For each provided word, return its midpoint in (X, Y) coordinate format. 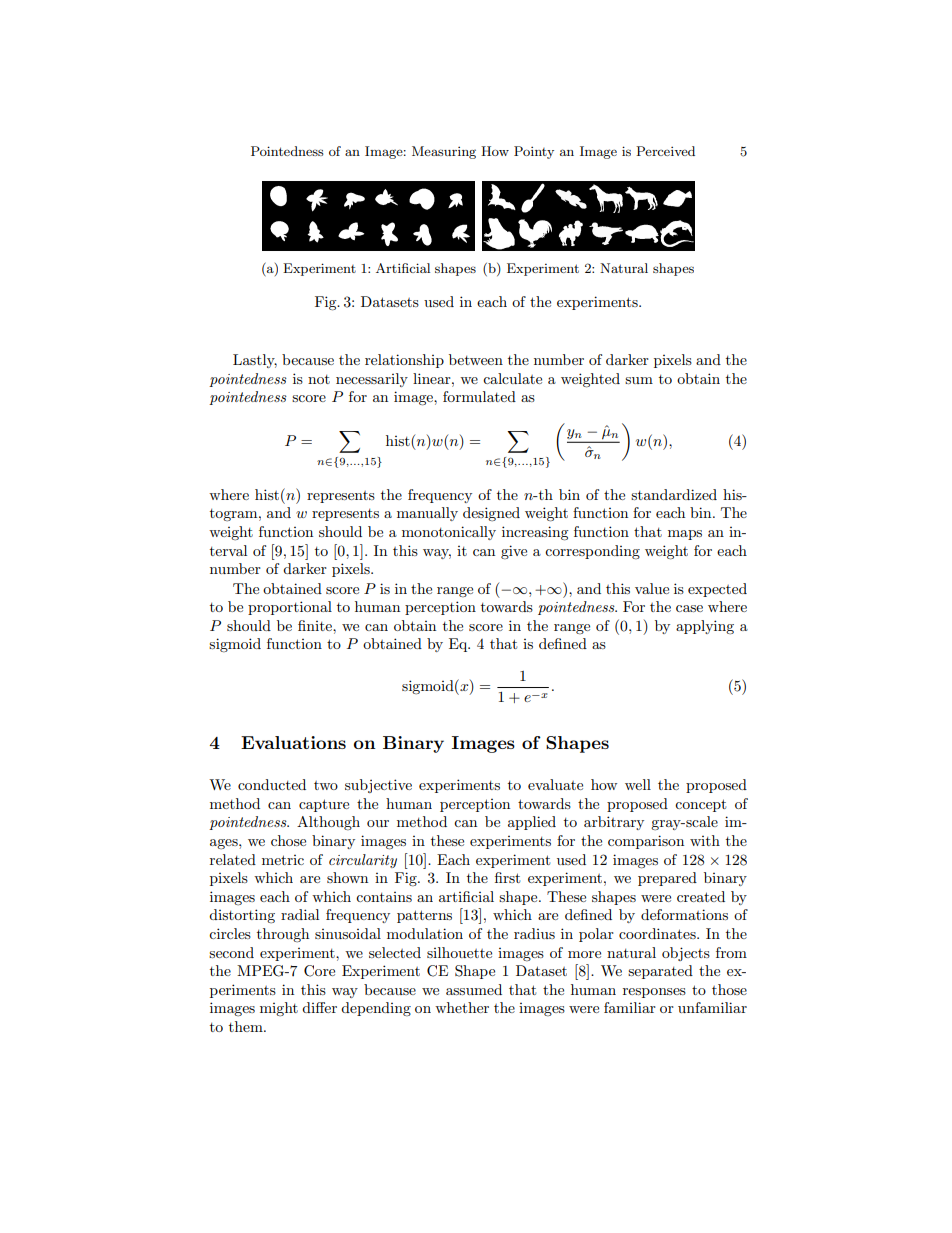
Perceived (665, 151)
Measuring (444, 152)
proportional (290, 608)
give (514, 552)
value (652, 588)
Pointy (534, 152)
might (279, 1009)
